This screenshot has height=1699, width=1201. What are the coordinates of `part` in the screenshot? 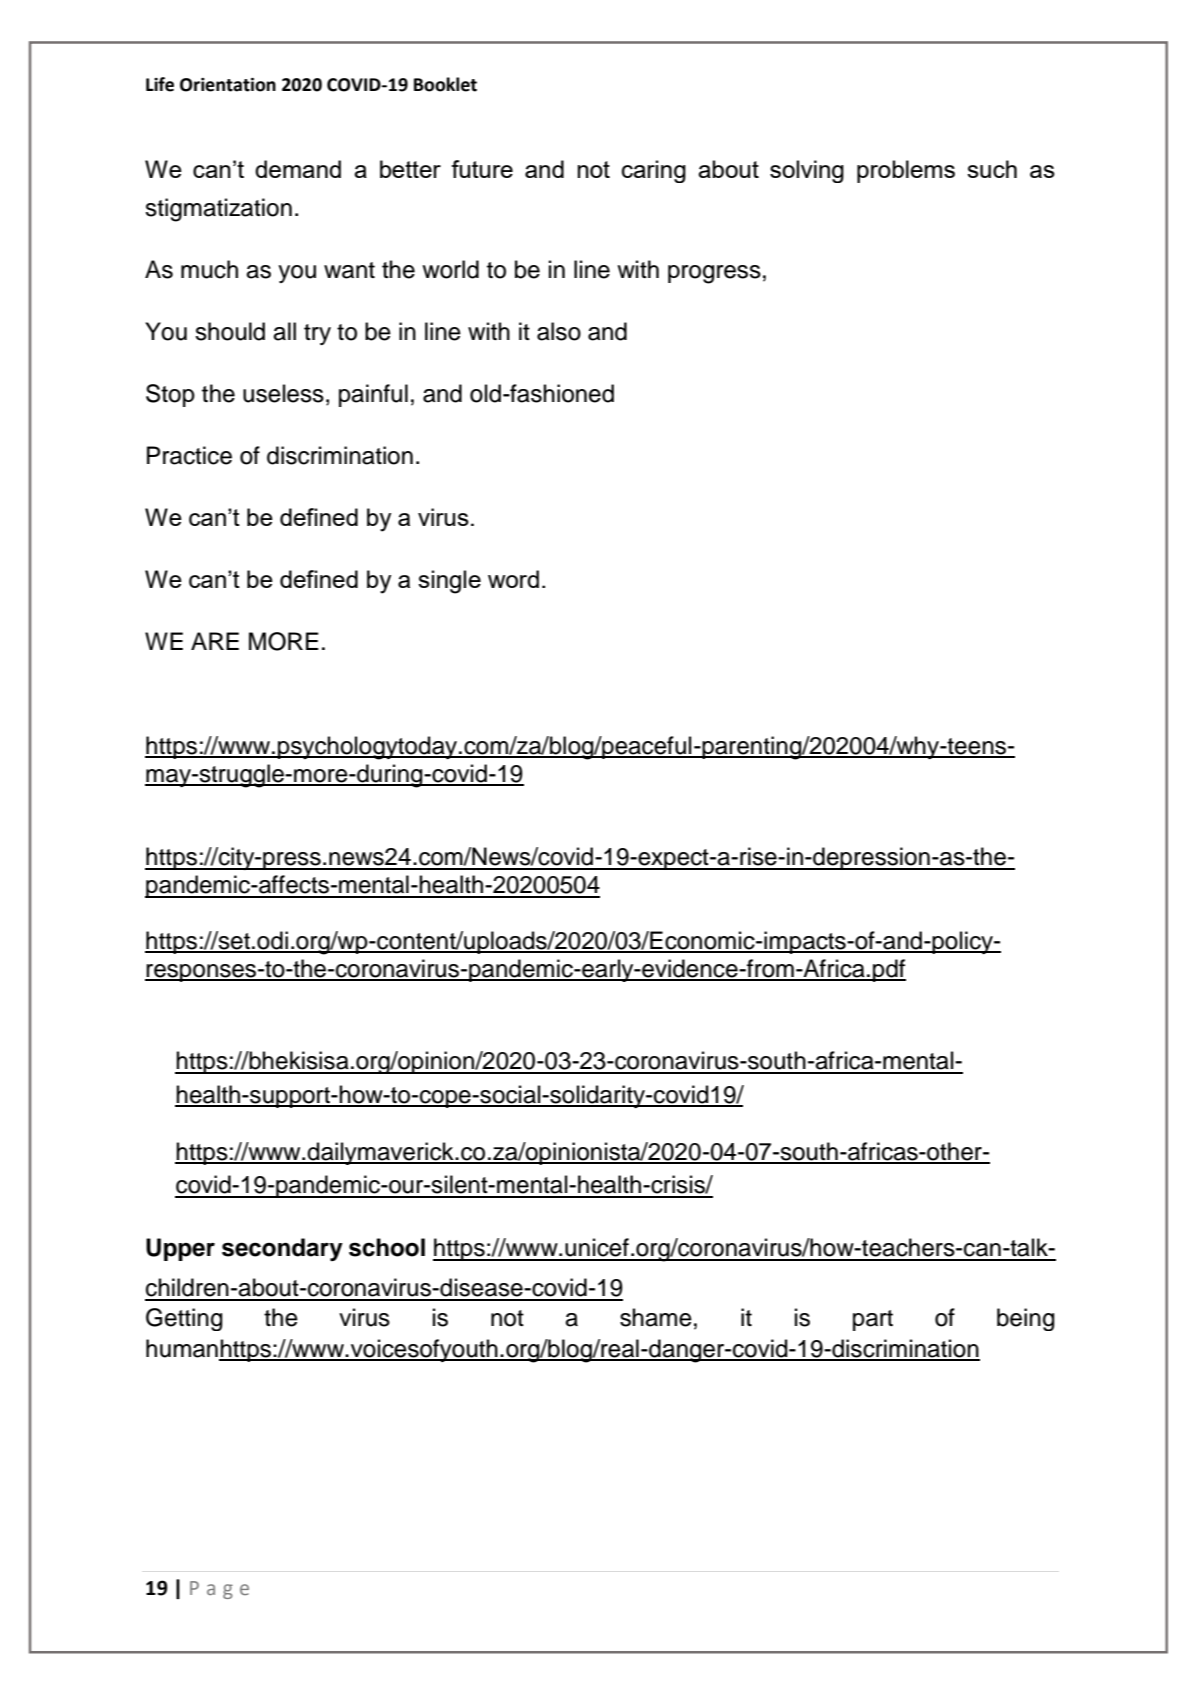 It's located at (873, 1320).
